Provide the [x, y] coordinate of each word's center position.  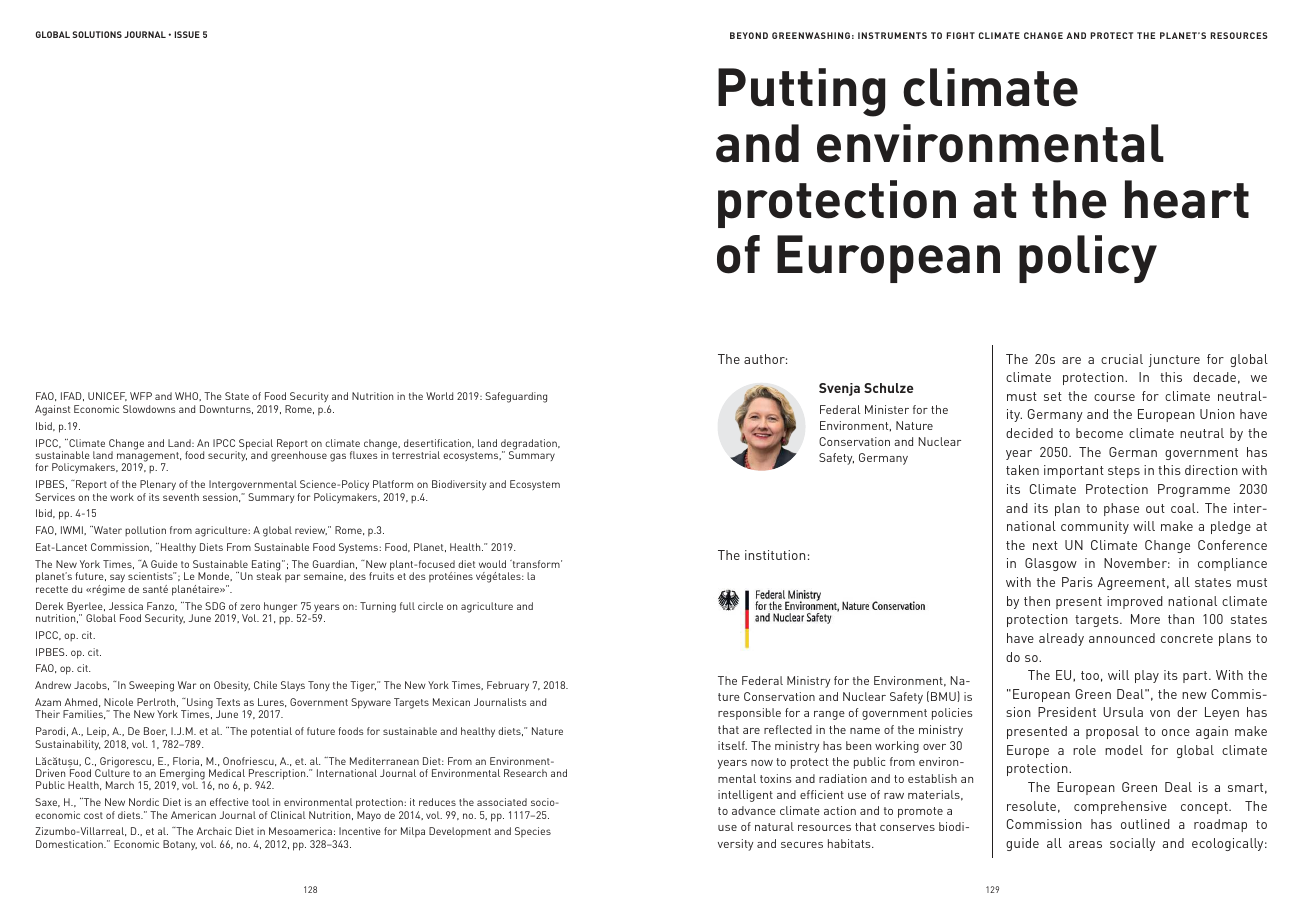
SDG [215, 606]
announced [1122, 638]
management [149, 458]
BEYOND [749, 35]
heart [1187, 199]
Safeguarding [516, 397]
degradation [530, 445]
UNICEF [107, 396]
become [1099, 433]
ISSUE [187, 34]
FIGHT [961, 35]
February [508, 686]
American [193, 815]
